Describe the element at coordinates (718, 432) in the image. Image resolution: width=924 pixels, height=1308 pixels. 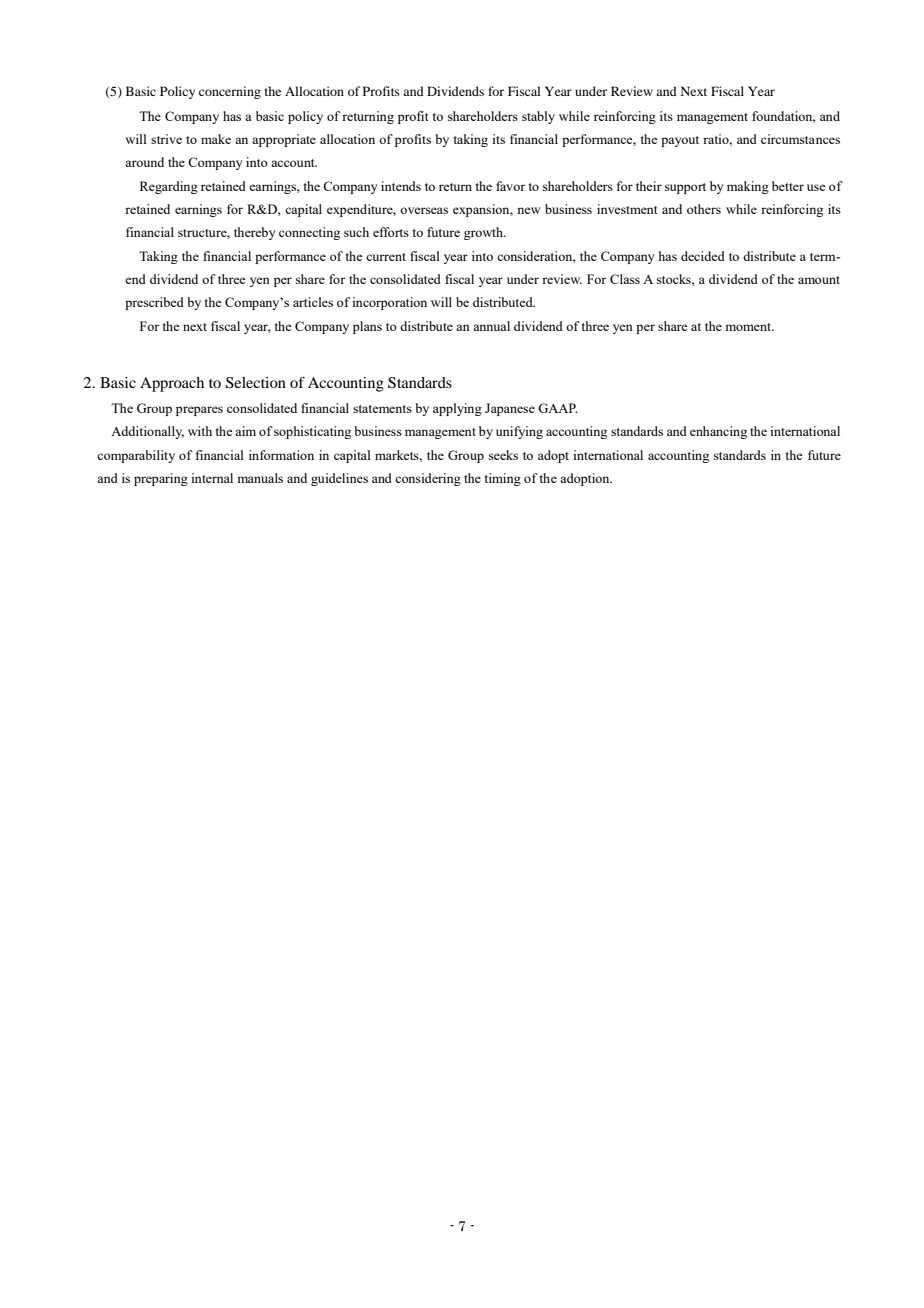
I see `enhancing` at that location.
